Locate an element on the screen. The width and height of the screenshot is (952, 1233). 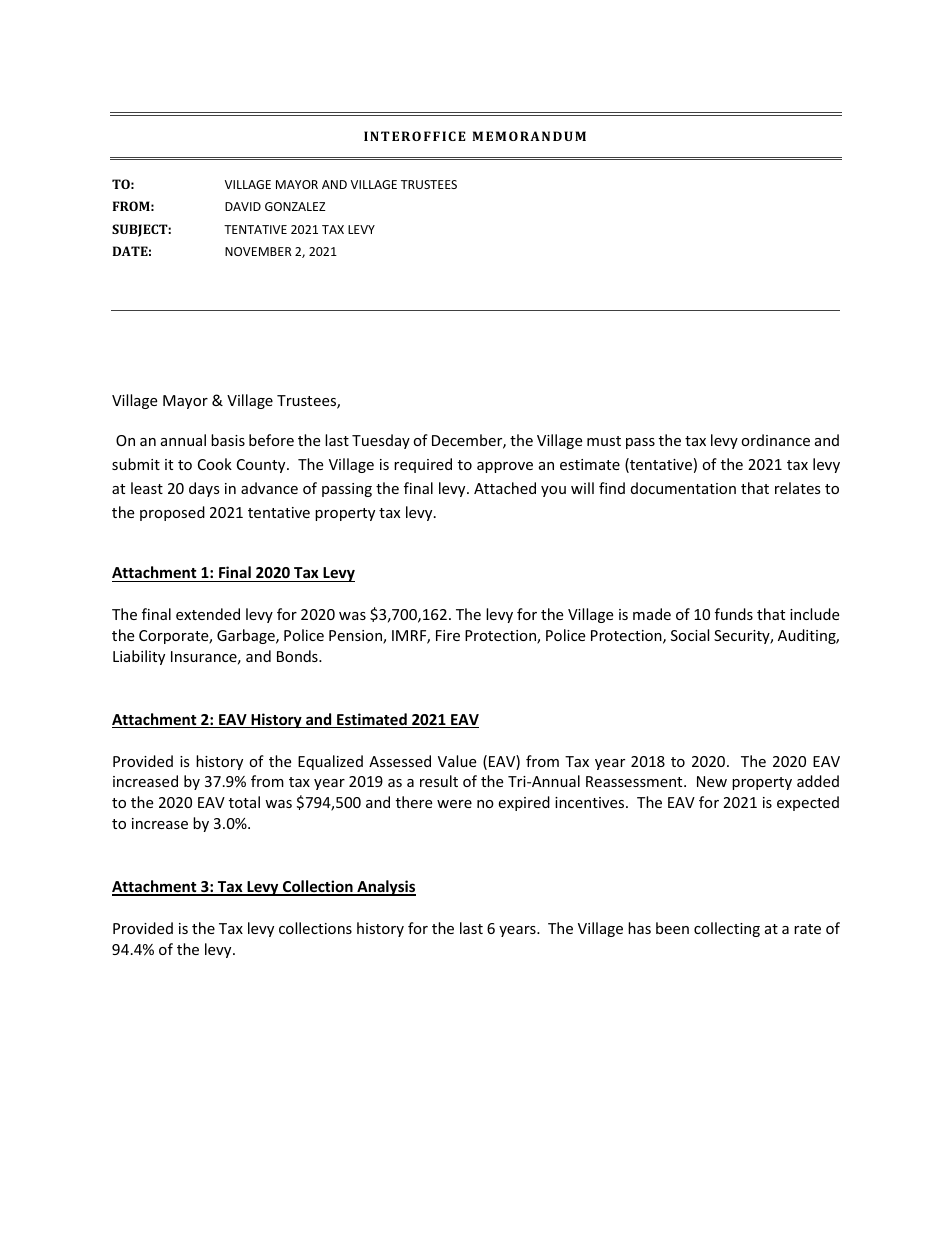
GONZALEZ is located at coordinates (295, 206).
